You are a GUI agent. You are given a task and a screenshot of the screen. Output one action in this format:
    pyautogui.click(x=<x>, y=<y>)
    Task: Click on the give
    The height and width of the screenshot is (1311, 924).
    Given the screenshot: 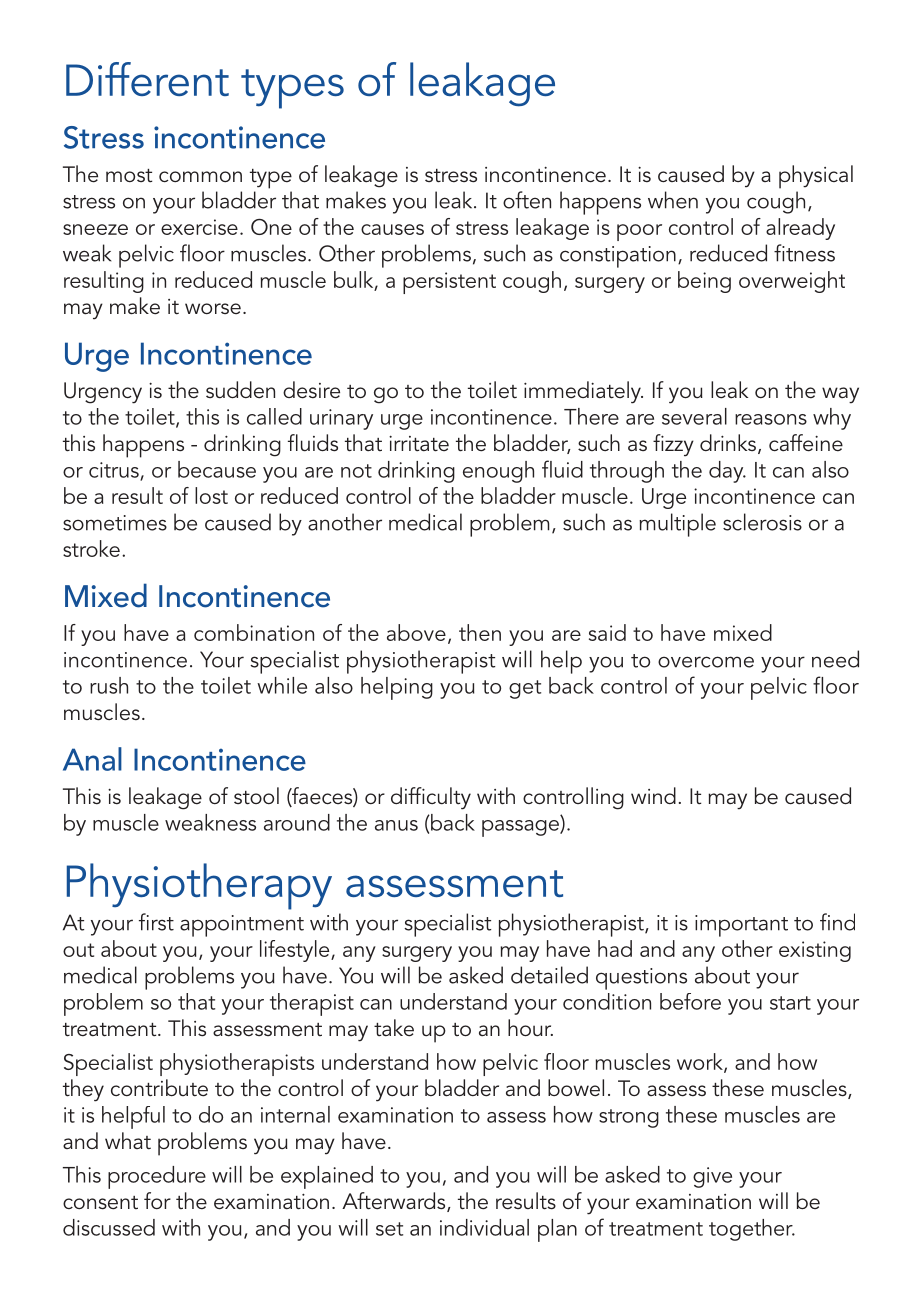 What is the action you would take?
    pyautogui.click(x=712, y=1177)
